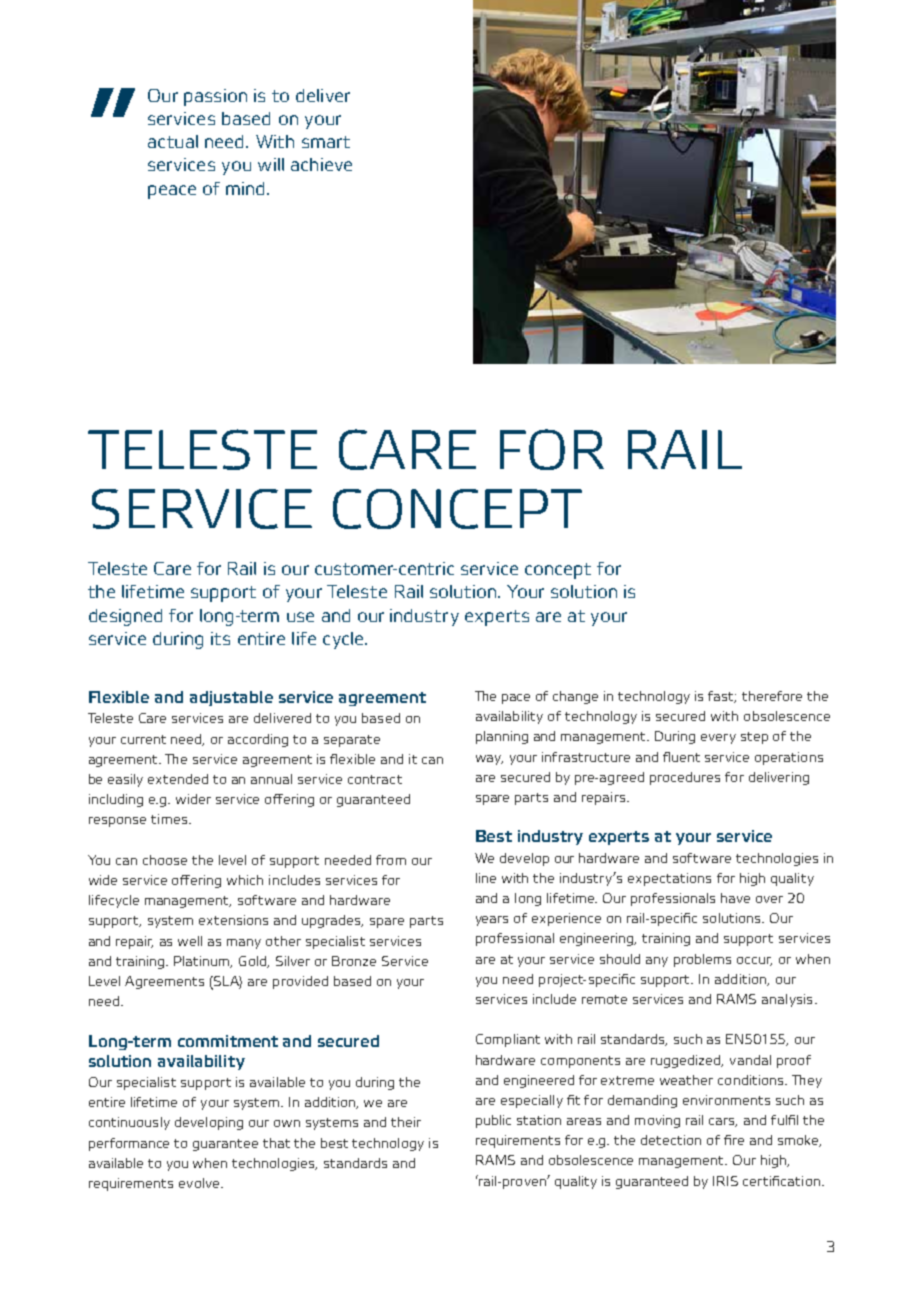 The height and width of the screenshot is (1308, 924). What do you see at coordinates (685, 778) in the screenshot?
I see `procedures` at bounding box center [685, 778].
